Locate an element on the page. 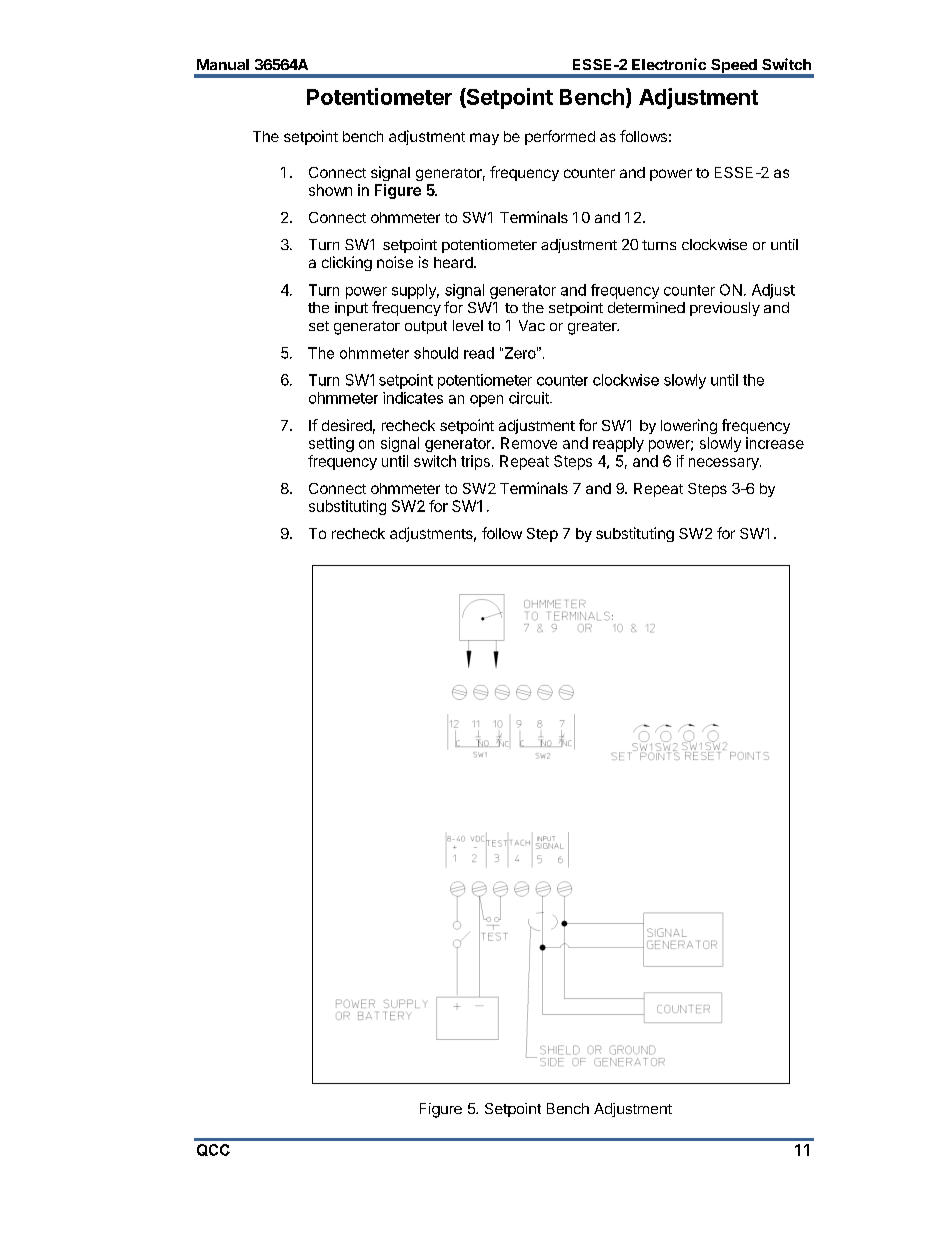  may is located at coordinates (484, 139).
